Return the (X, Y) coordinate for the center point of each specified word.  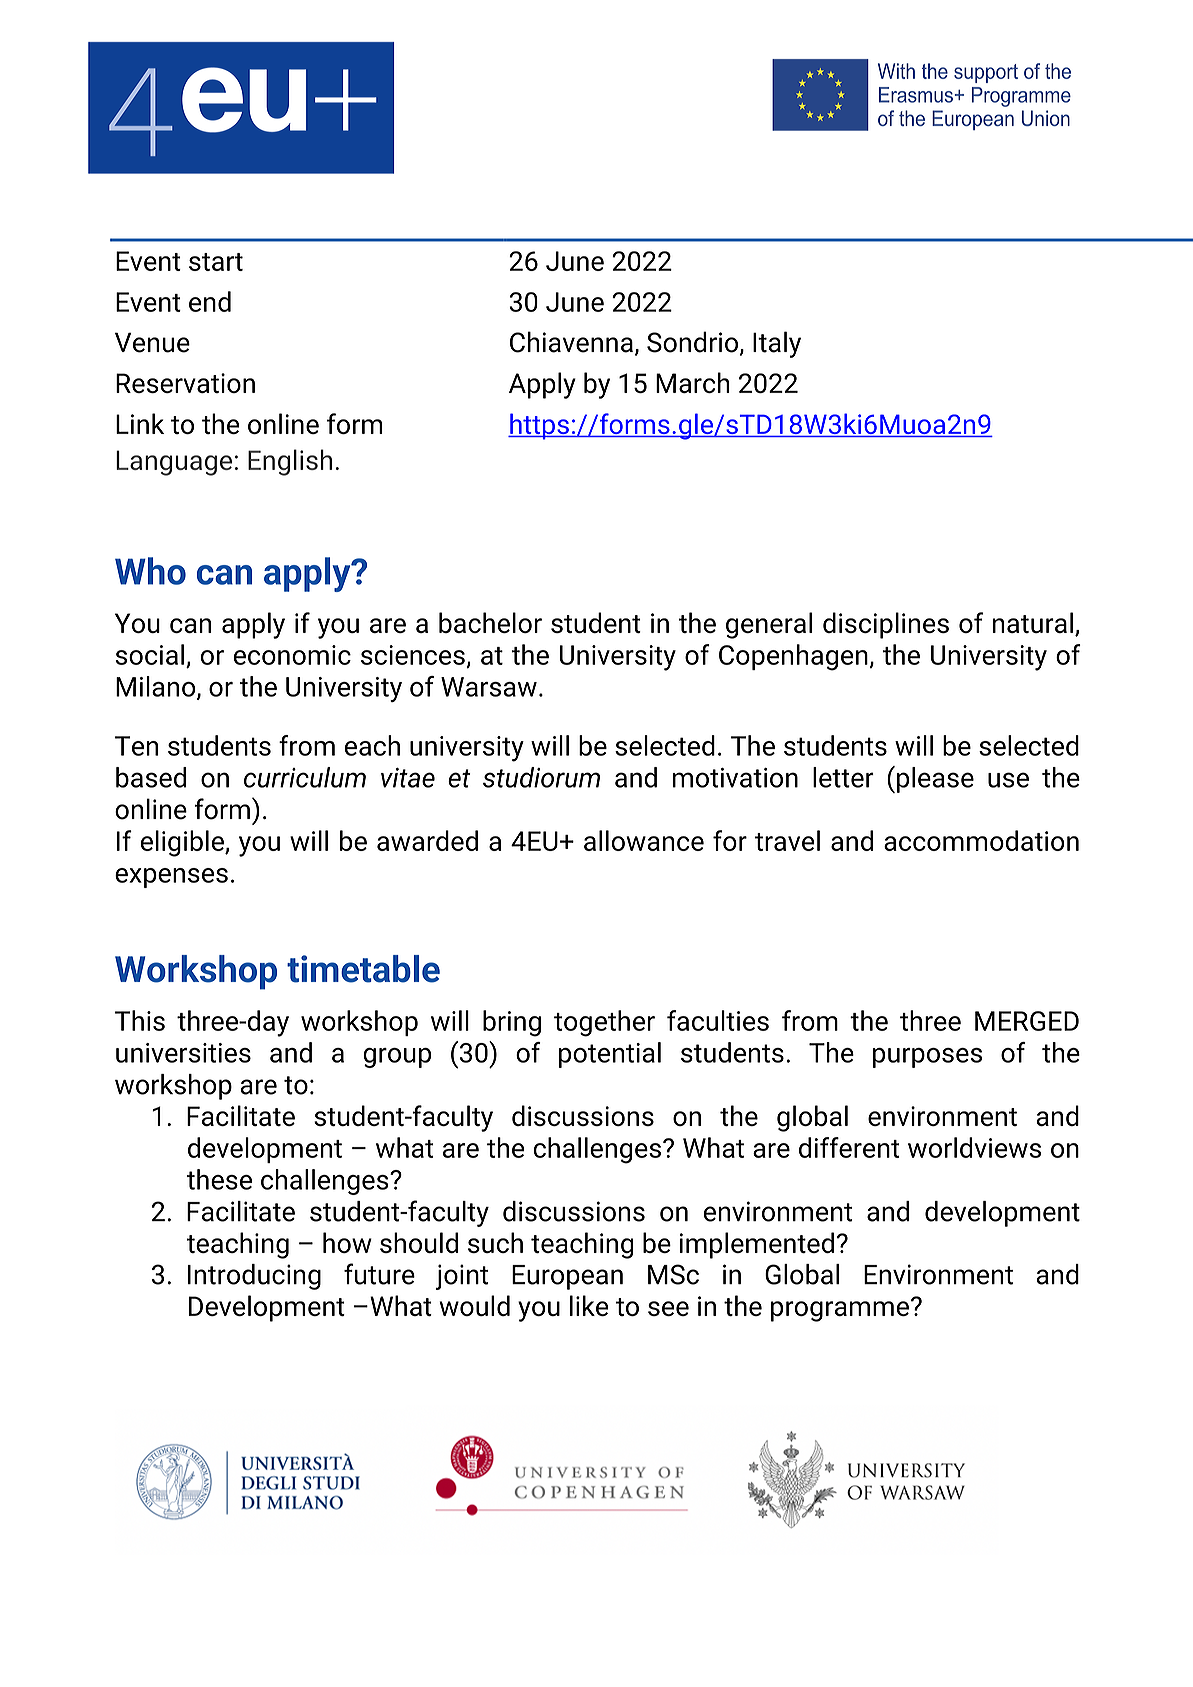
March (693, 382)
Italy (777, 344)
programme (840, 1311)
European (567, 1277)
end (210, 301)
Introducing (254, 1277)
